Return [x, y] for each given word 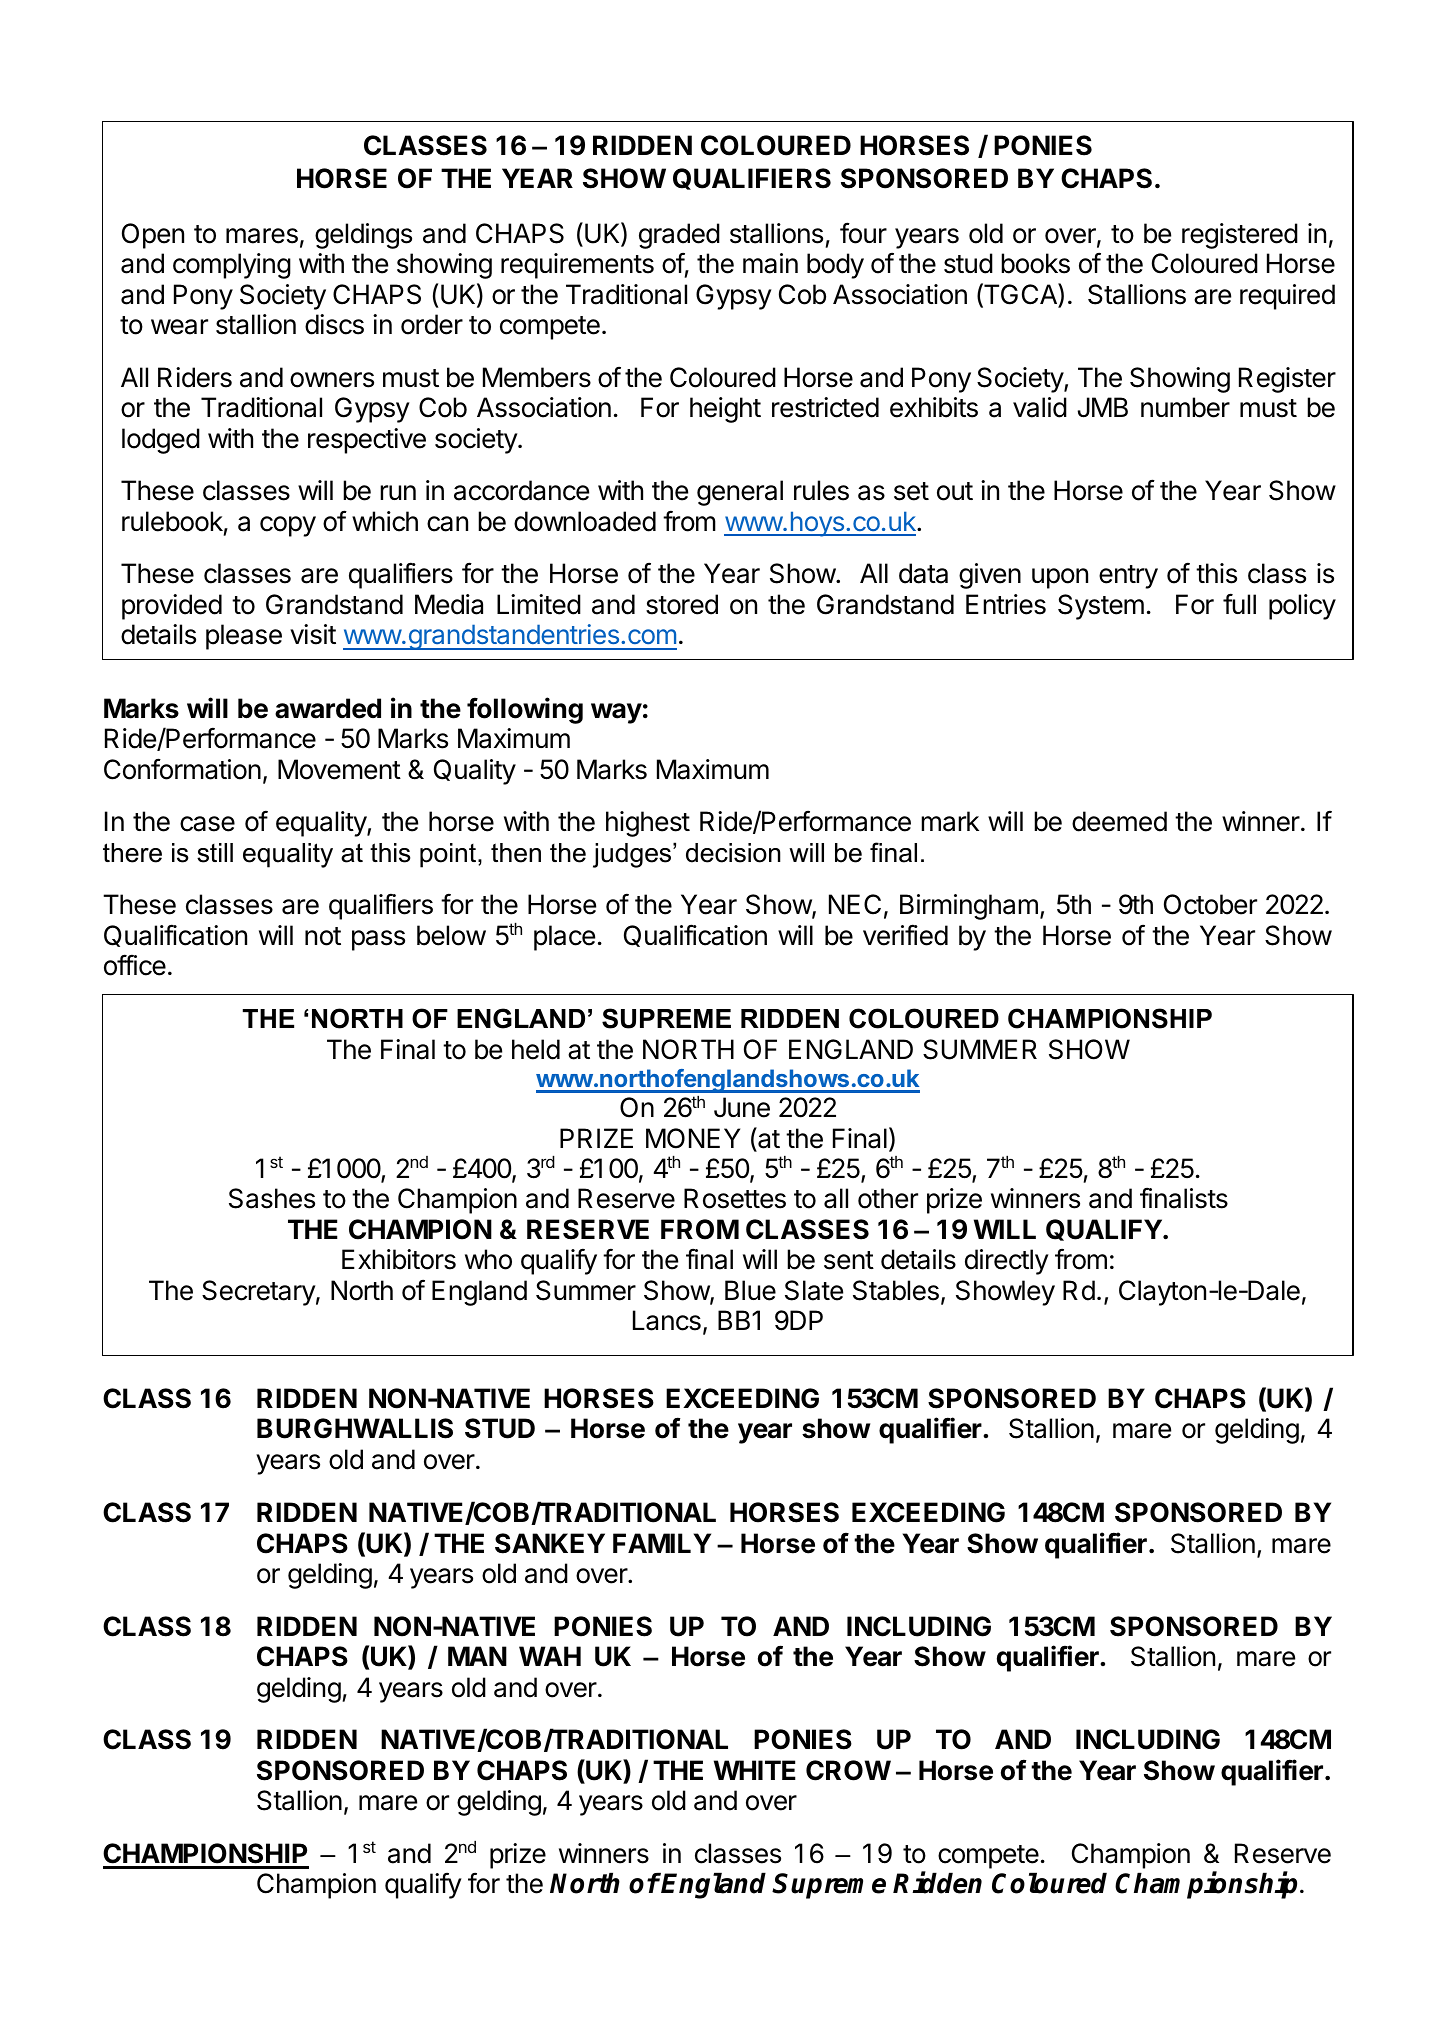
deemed [1119, 821]
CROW [848, 1770]
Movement [339, 769]
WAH [550, 1656]
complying [232, 266]
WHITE [755, 1770]
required [1287, 297]
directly [1007, 1262]
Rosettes [735, 1198]
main [770, 263]
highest [648, 824]
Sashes [272, 1198]
